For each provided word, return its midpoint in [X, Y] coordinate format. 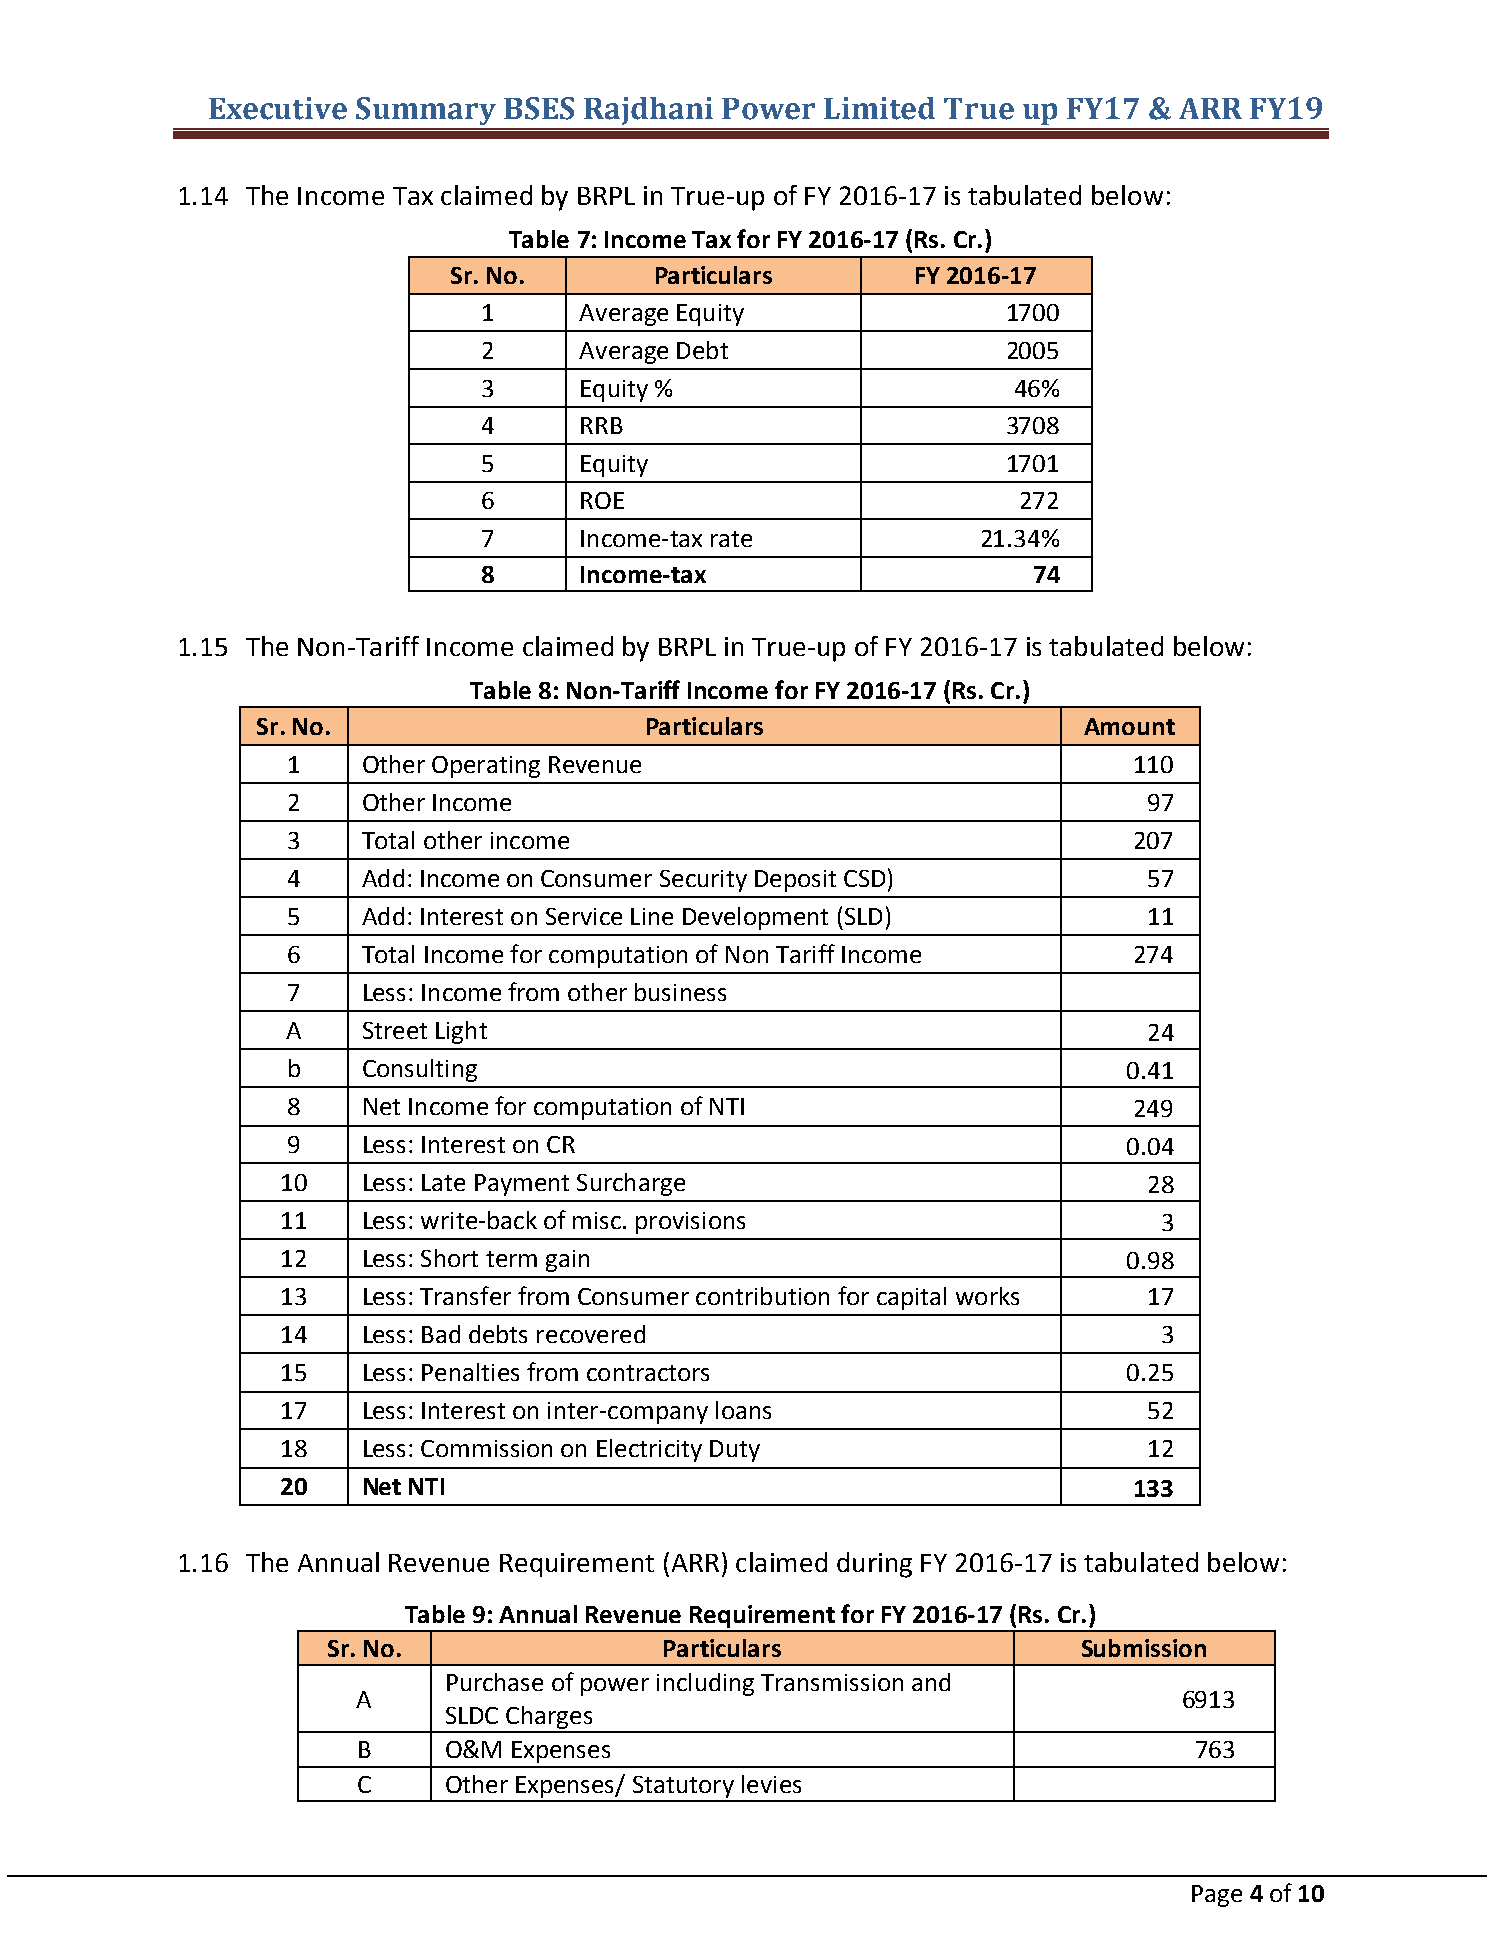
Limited [879, 108]
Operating [486, 767]
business [680, 992]
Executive [278, 108]
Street [395, 1030]
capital [911, 1298]
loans [743, 1410]
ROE [602, 500]
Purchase [495, 1682]
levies [771, 1784]
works [987, 1296]
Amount [1129, 726]
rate [731, 539]
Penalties [470, 1372]
